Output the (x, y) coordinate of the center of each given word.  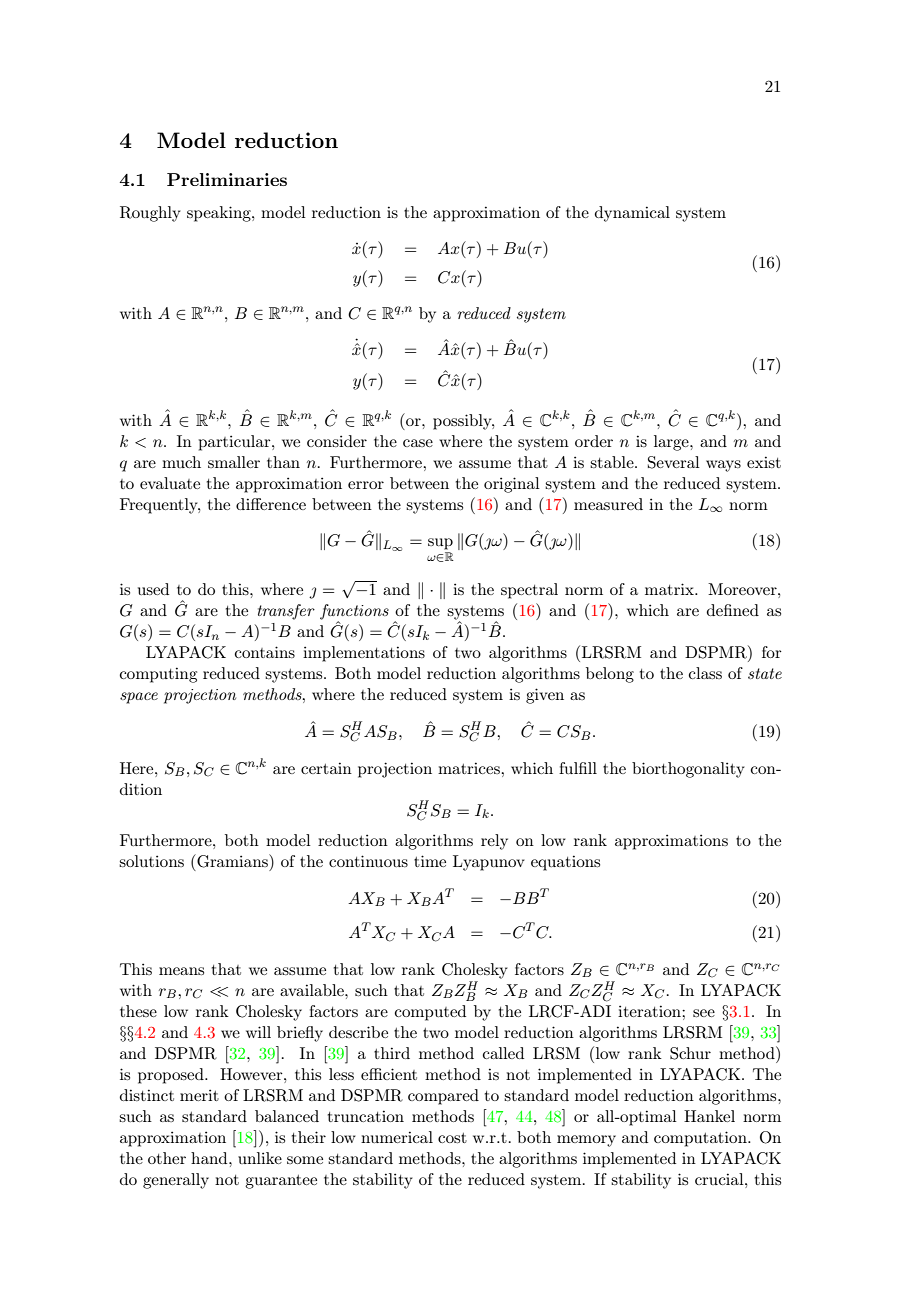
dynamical (632, 214)
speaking (220, 214)
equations (565, 863)
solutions (151, 861)
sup (440, 544)
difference (271, 504)
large (672, 443)
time (430, 861)
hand (210, 1158)
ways (723, 466)
